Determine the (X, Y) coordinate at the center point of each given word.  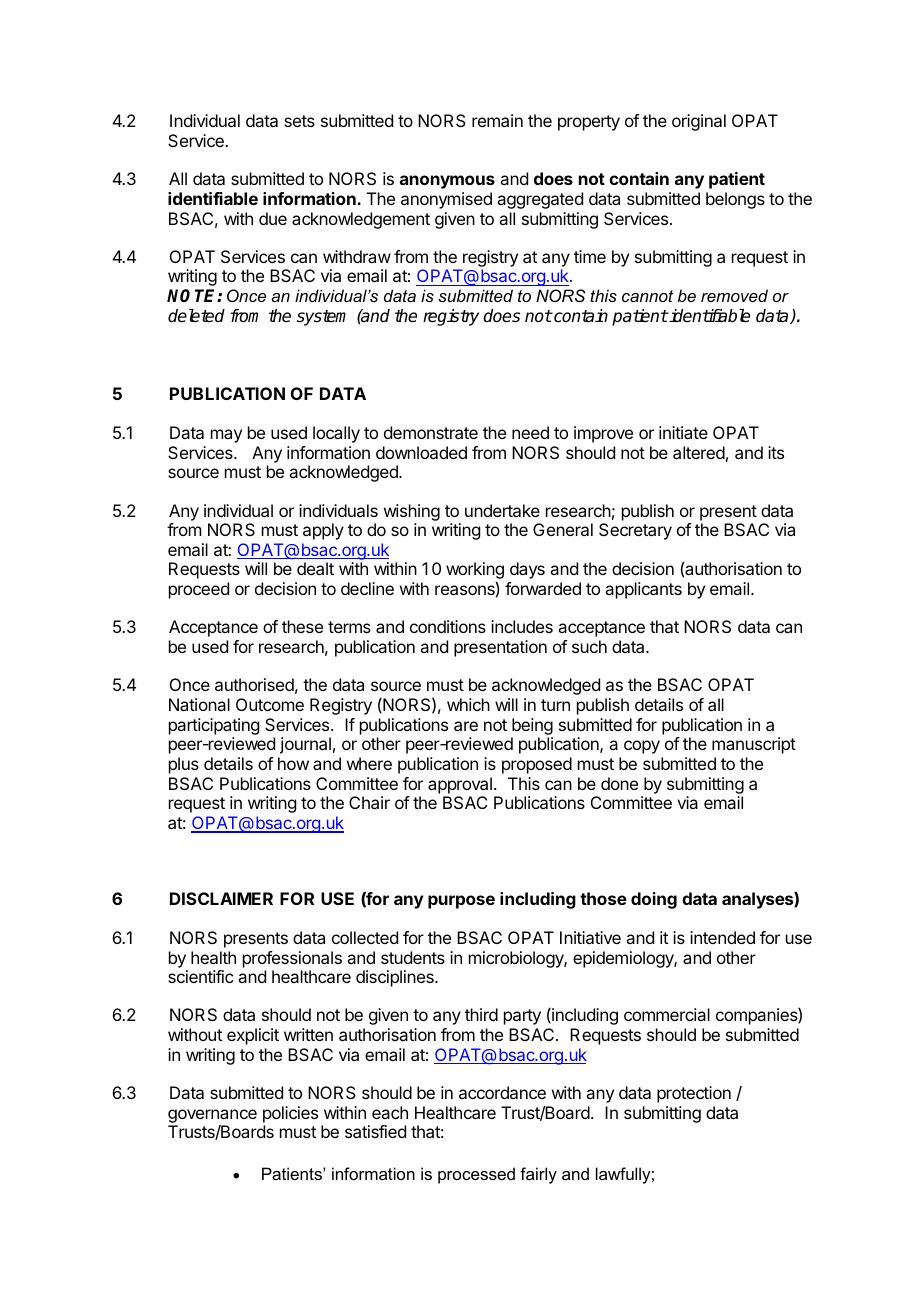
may (226, 436)
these (302, 626)
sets (299, 121)
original (699, 122)
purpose (461, 902)
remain (497, 120)
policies (290, 1114)
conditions (448, 626)
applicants (643, 590)
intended (722, 937)
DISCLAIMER (221, 898)
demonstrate (431, 432)
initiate (683, 432)
